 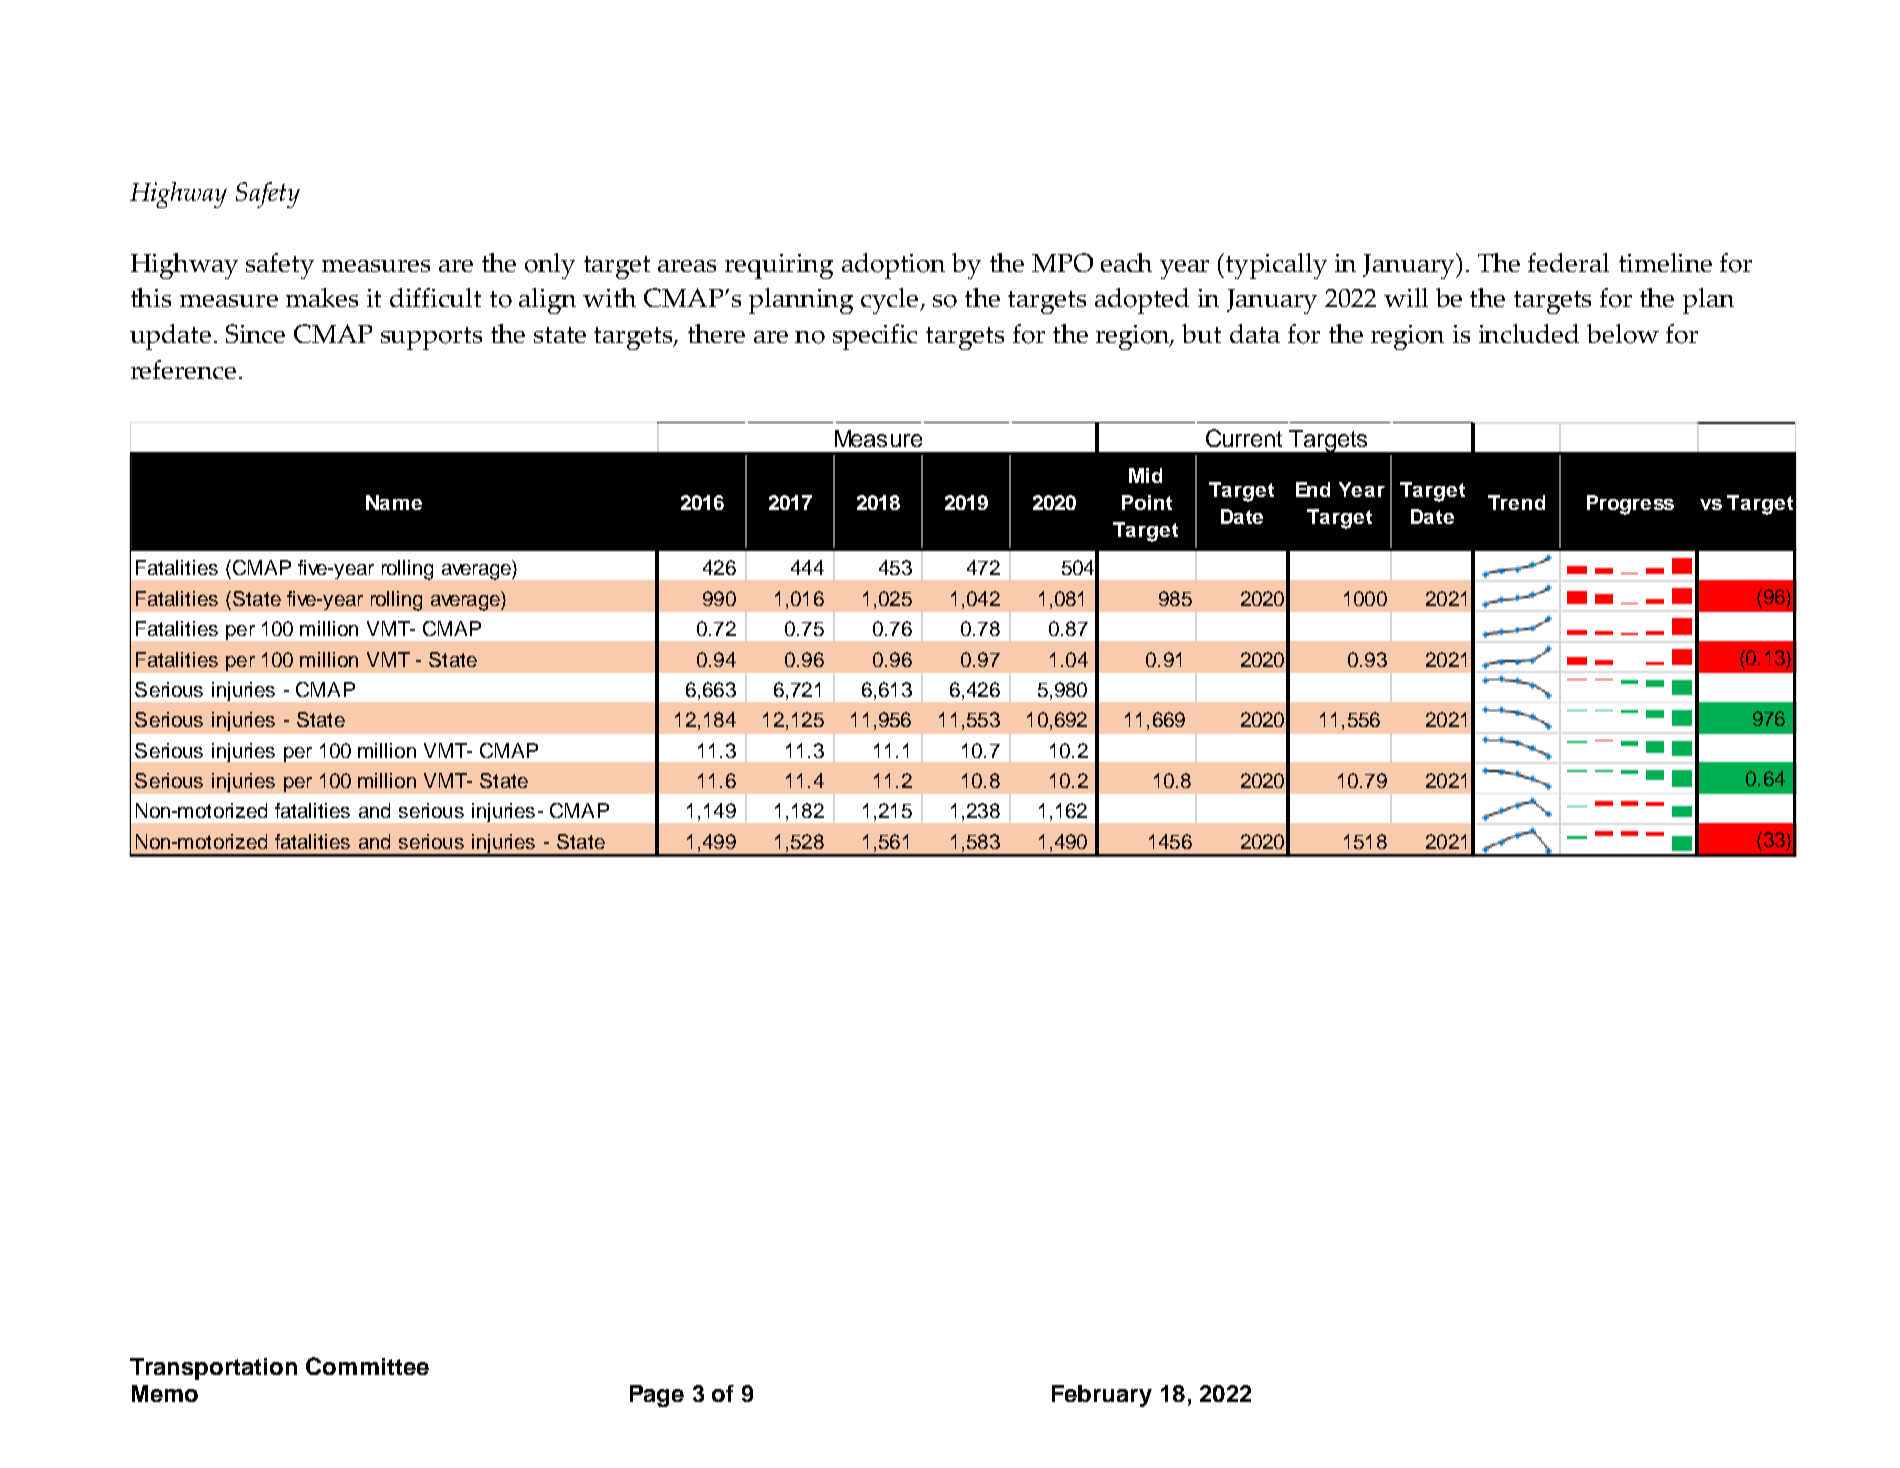 What do you see at coordinates (891, 301) in the screenshot?
I see `cycle` at bounding box center [891, 301].
